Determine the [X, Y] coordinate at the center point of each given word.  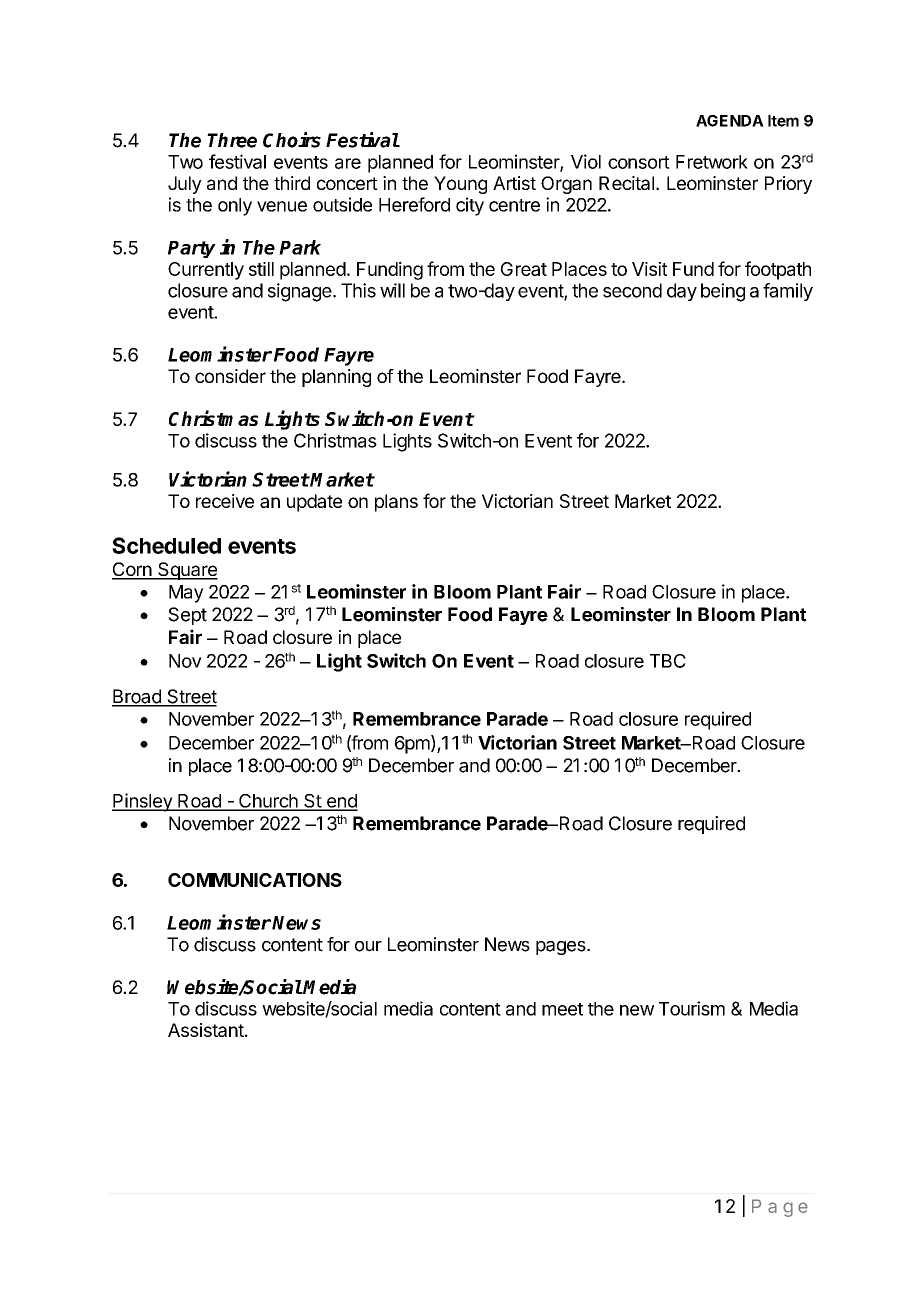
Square [187, 571]
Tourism [692, 1008]
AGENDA [730, 121]
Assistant [206, 1030]
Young [460, 185]
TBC [668, 661]
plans [396, 503]
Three [232, 140]
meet [562, 1009]
